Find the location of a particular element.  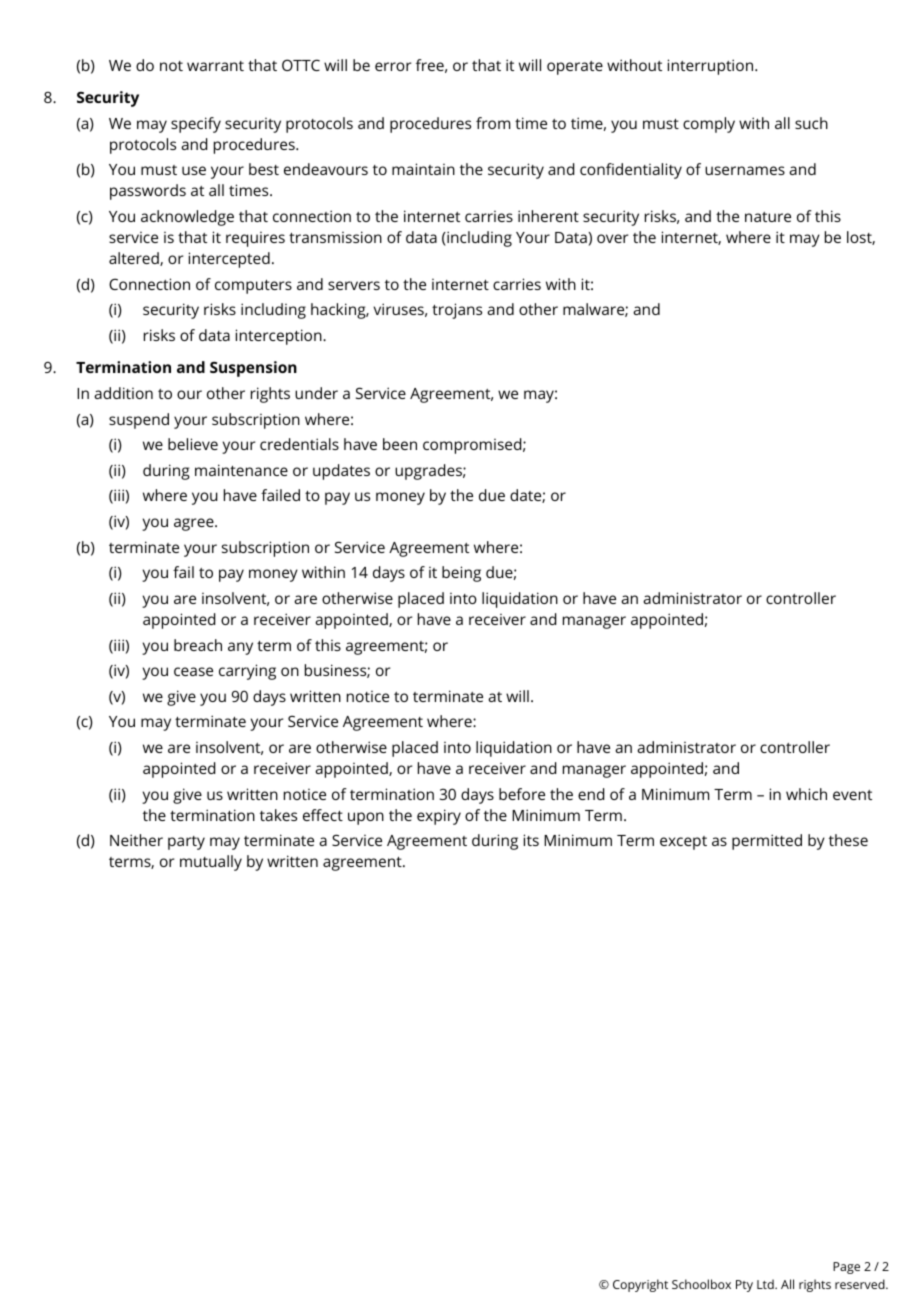

from is located at coordinates (493, 123).
